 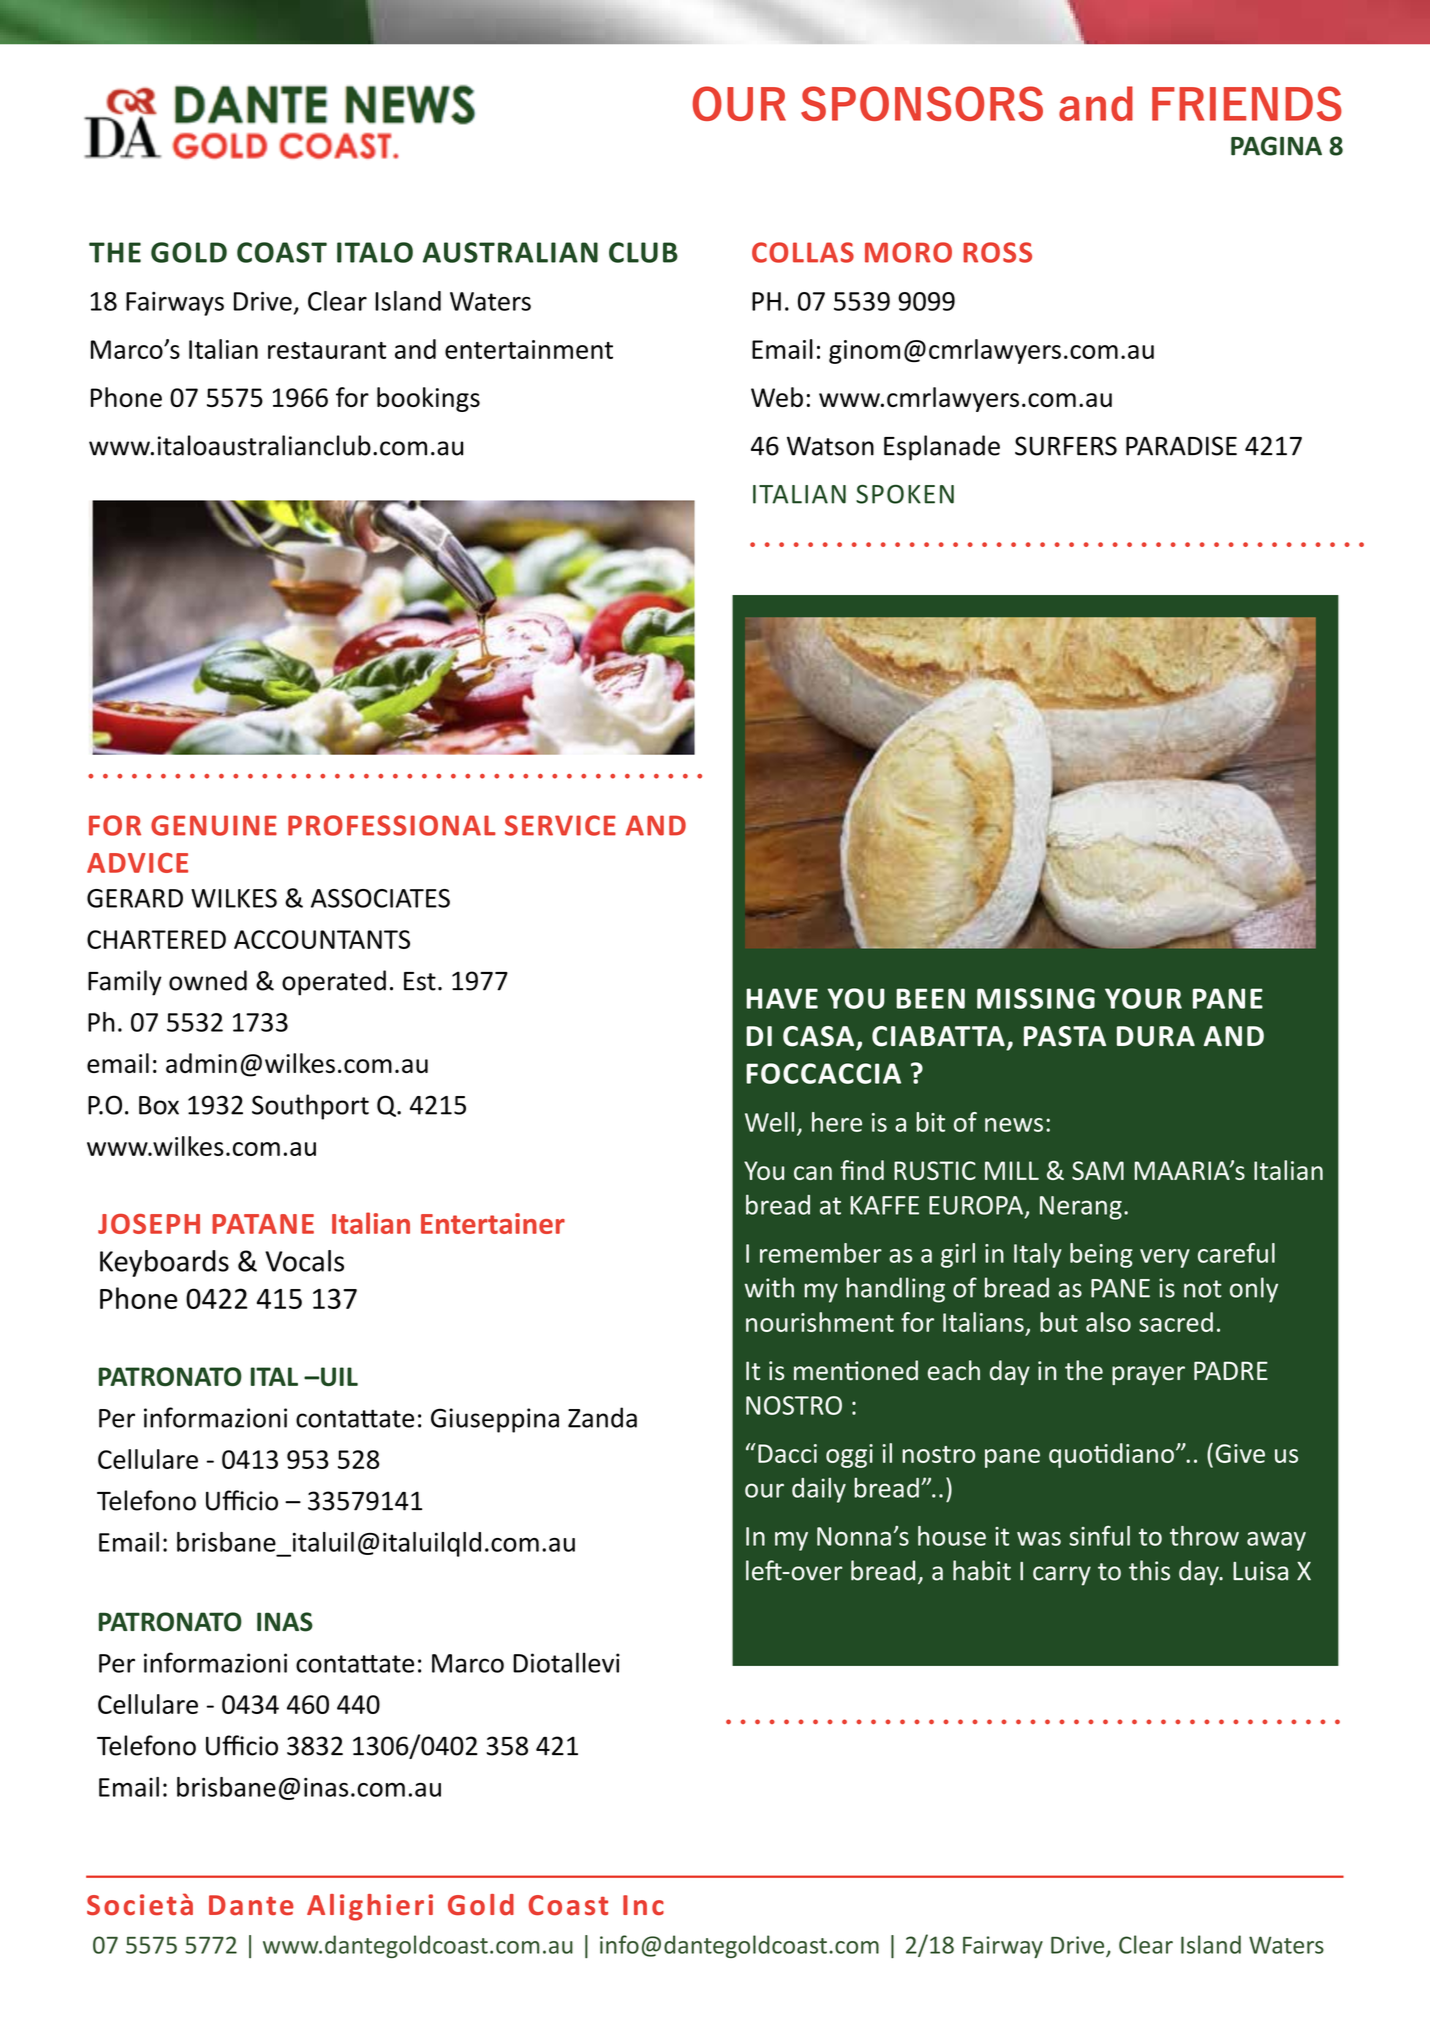 I want to click on HAVE, so click(x=782, y=998).
